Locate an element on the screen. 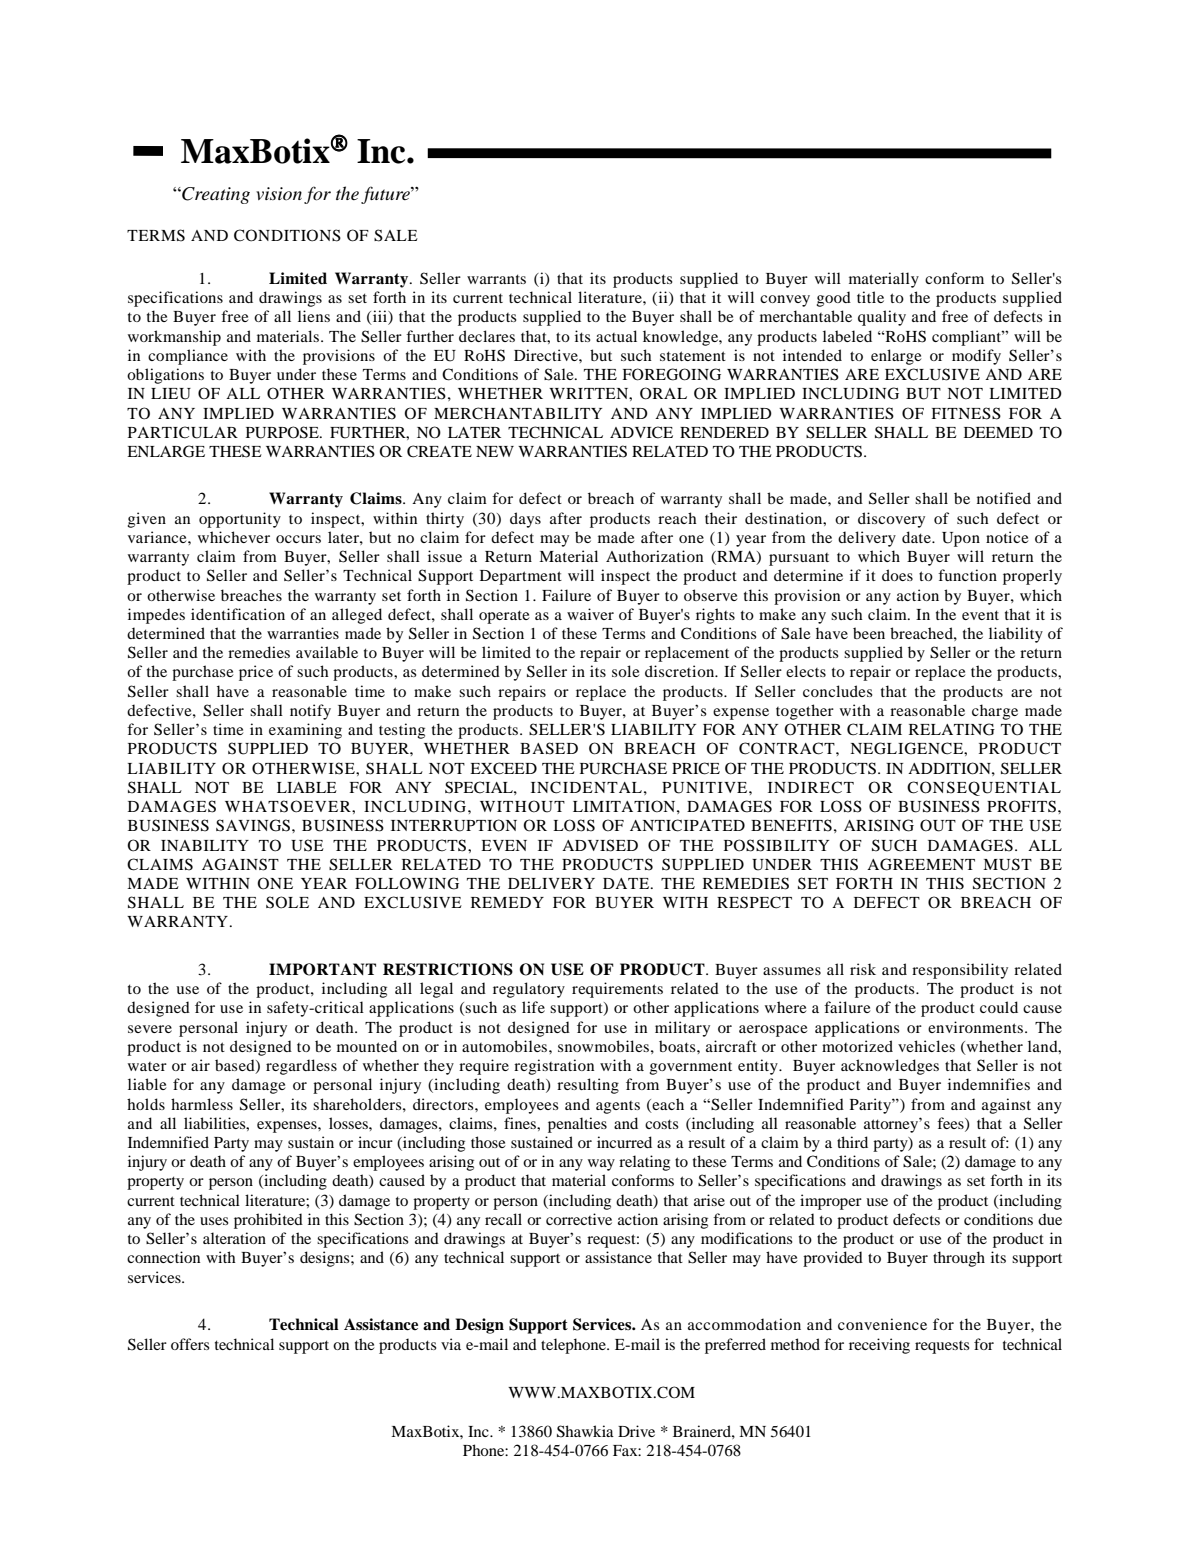  function is located at coordinates (967, 575).
